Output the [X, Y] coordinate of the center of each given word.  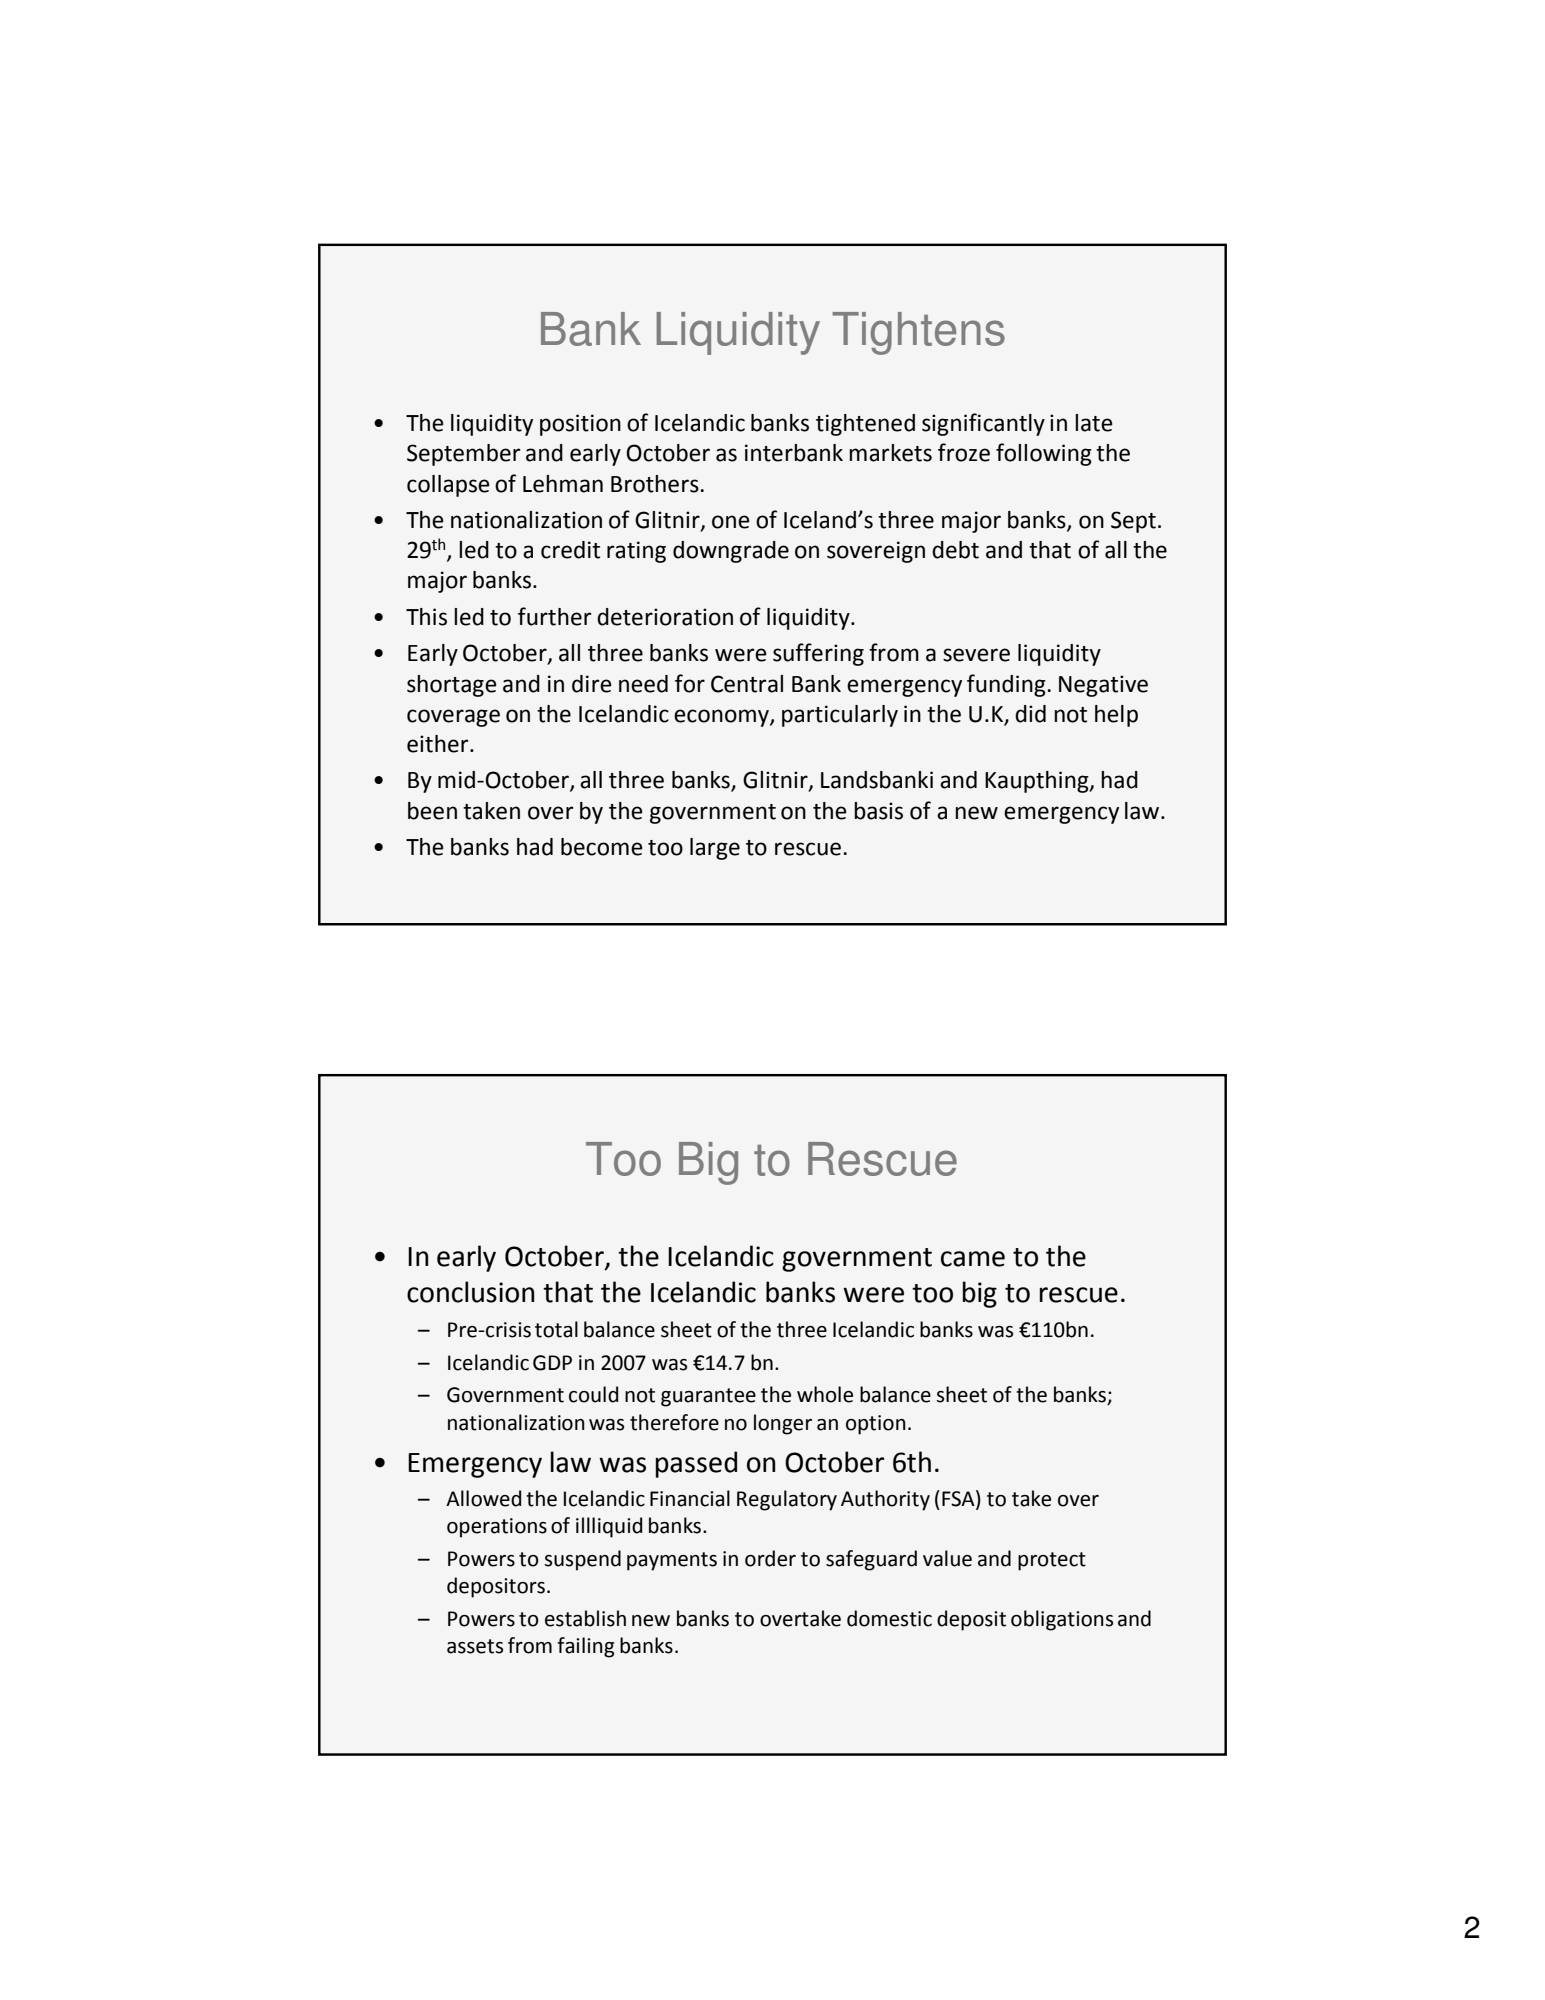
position [580, 425]
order [770, 1558]
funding [1007, 685]
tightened [865, 425]
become [602, 847]
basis [878, 811]
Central [747, 684]
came [973, 1259]
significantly [983, 424]
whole [825, 1394]
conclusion [470, 1292]
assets [475, 1646]
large [715, 849]
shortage [452, 686]
